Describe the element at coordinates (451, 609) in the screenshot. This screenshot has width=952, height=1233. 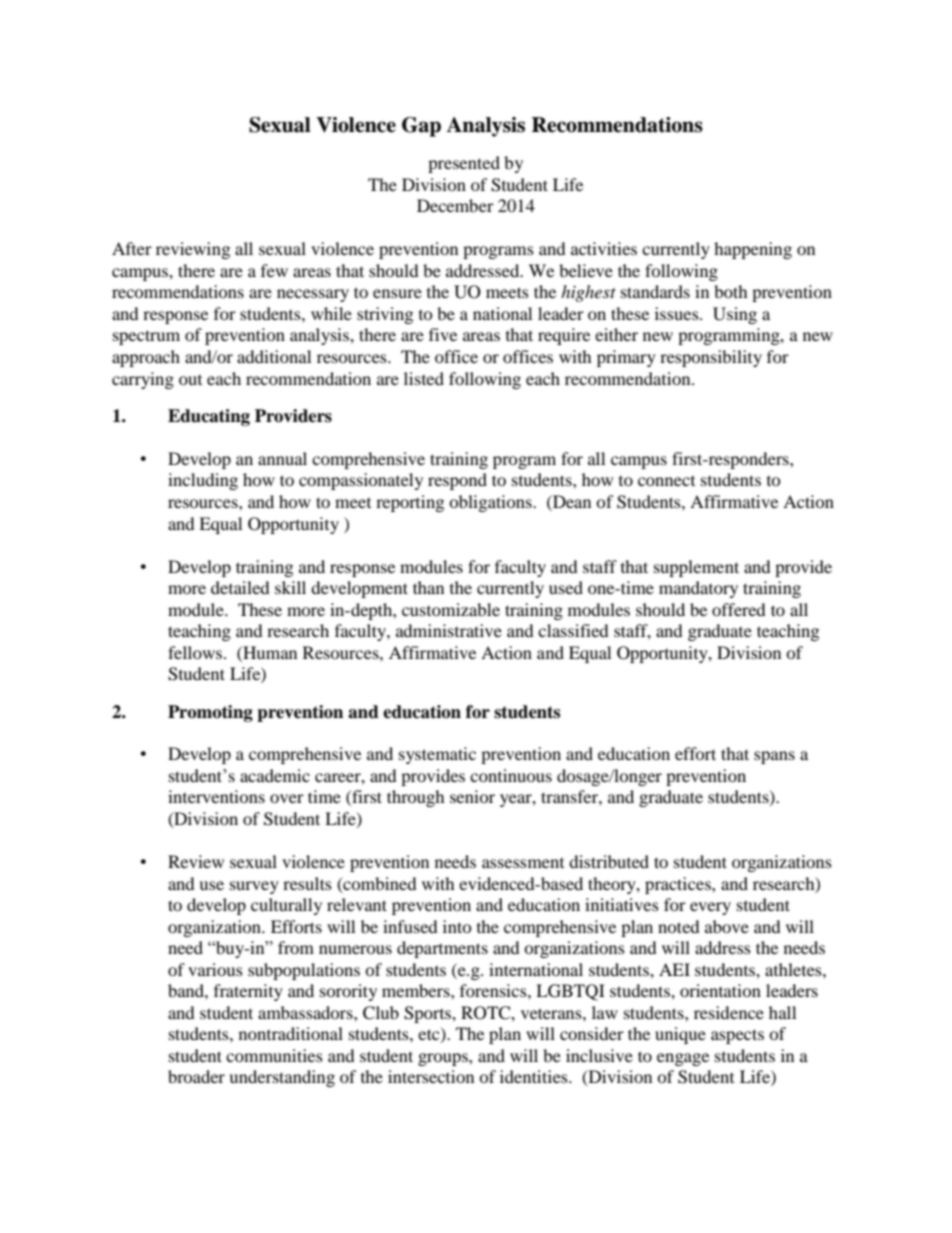
I see `customizable` at that location.
